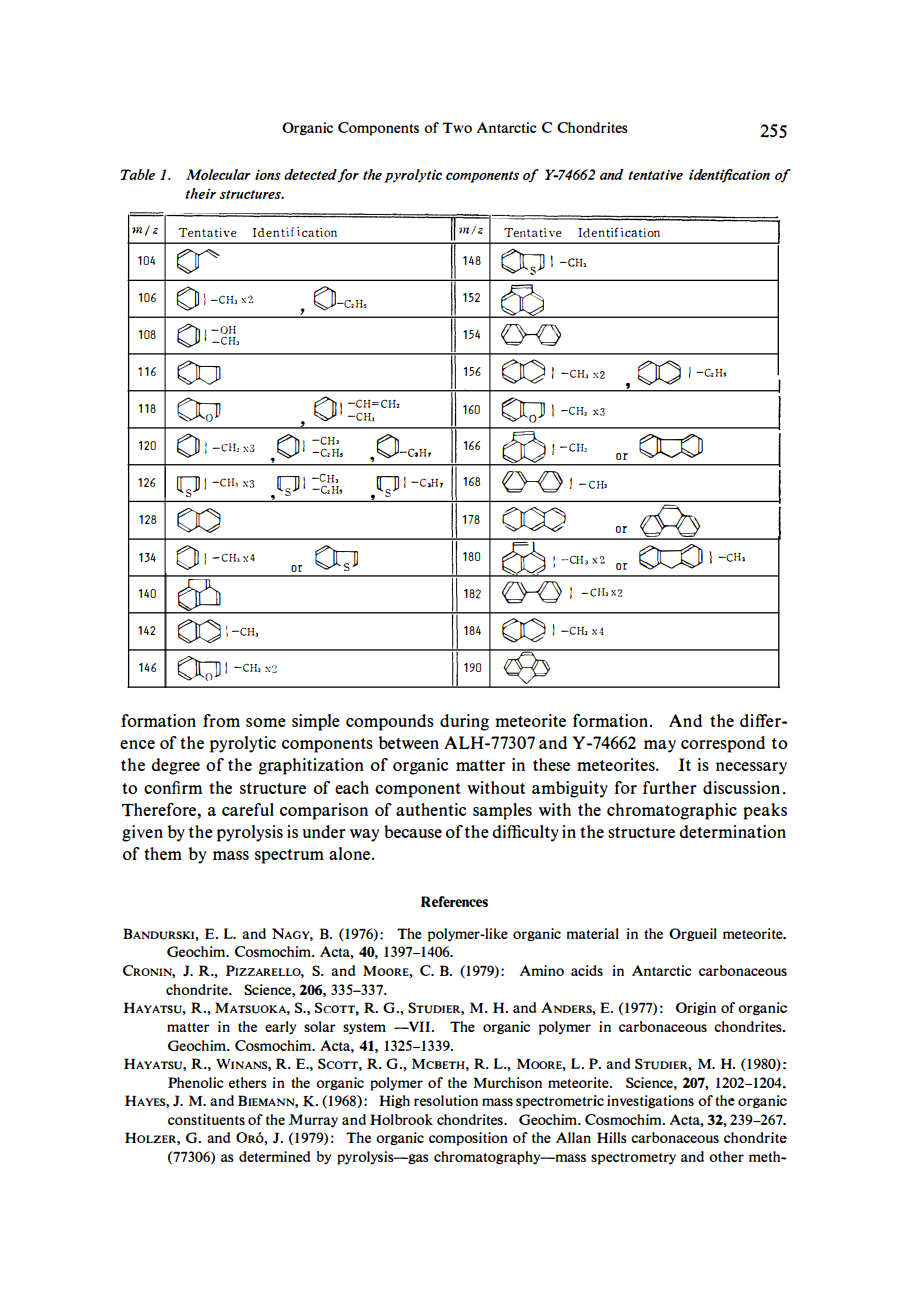 The width and height of the document is (924, 1308). What do you see at coordinates (221, 720) in the document?
I see `from` at bounding box center [221, 720].
